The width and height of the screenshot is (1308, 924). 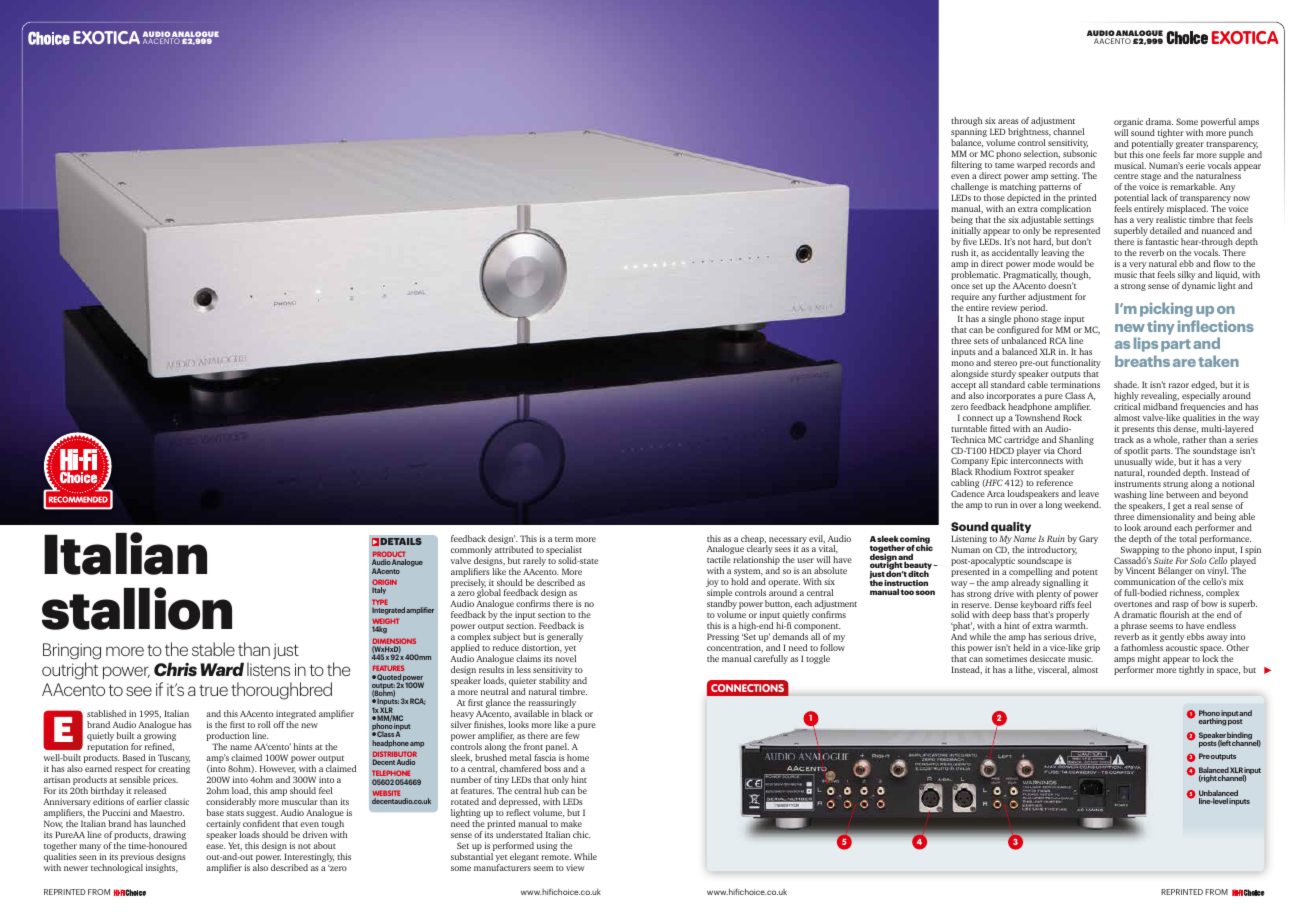 What do you see at coordinates (384, 583) in the screenshot?
I see `ORIGIN` at bounding box center [384, 583].
